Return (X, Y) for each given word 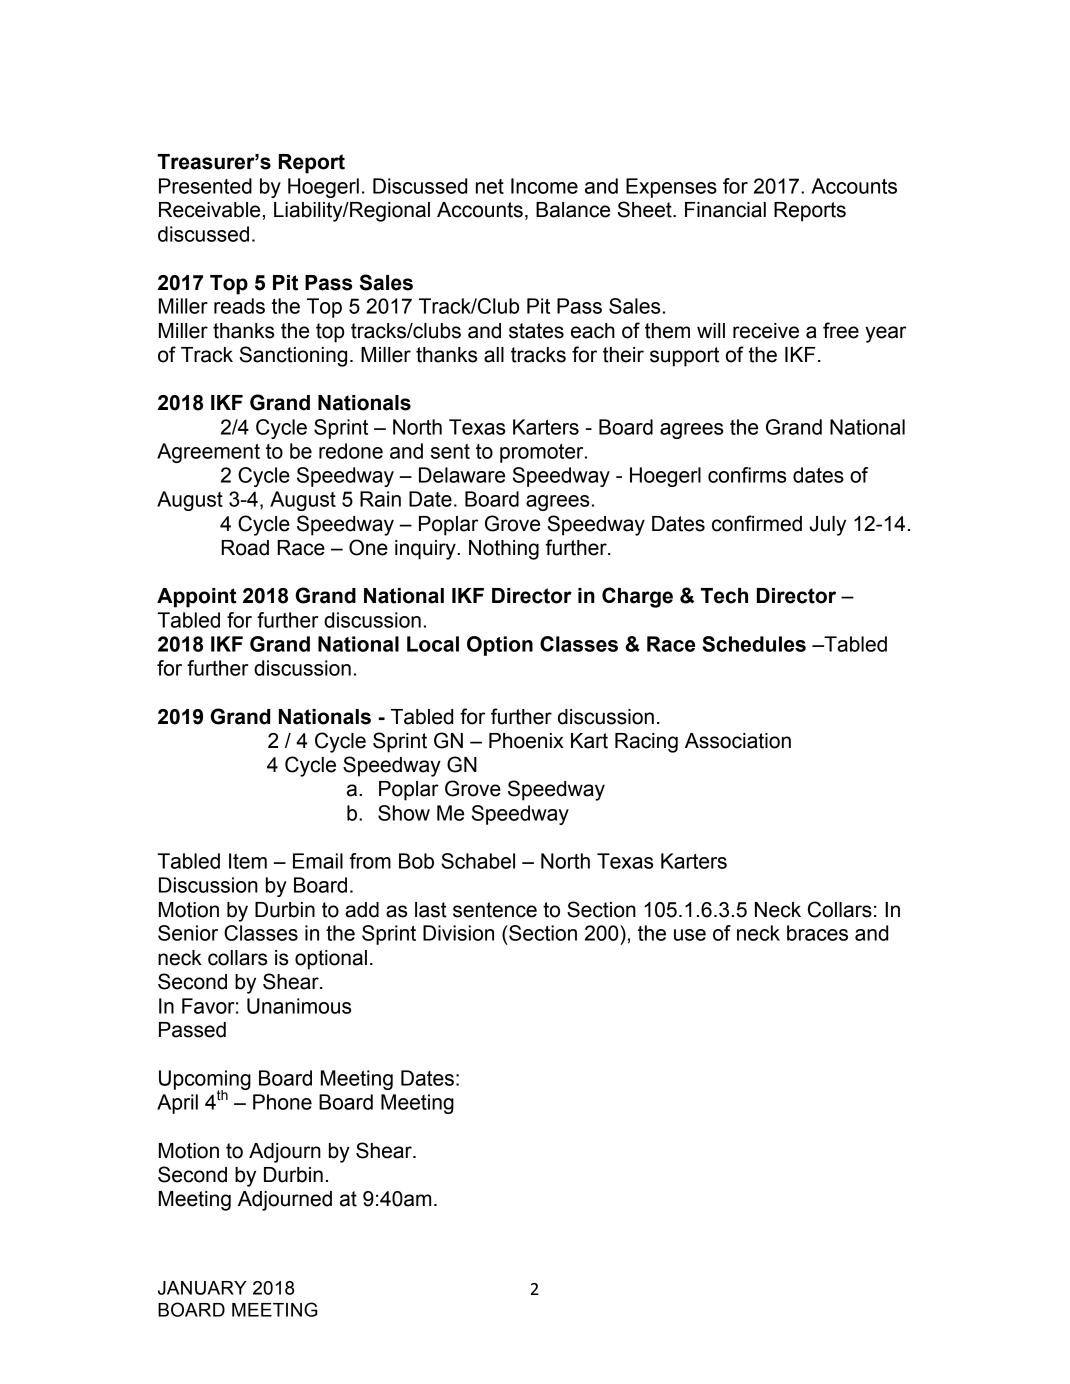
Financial (725, 210)
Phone (282, 1102)
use (690, 935)
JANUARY (202, 1288)
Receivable (209, 210)
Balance (573, 210)
